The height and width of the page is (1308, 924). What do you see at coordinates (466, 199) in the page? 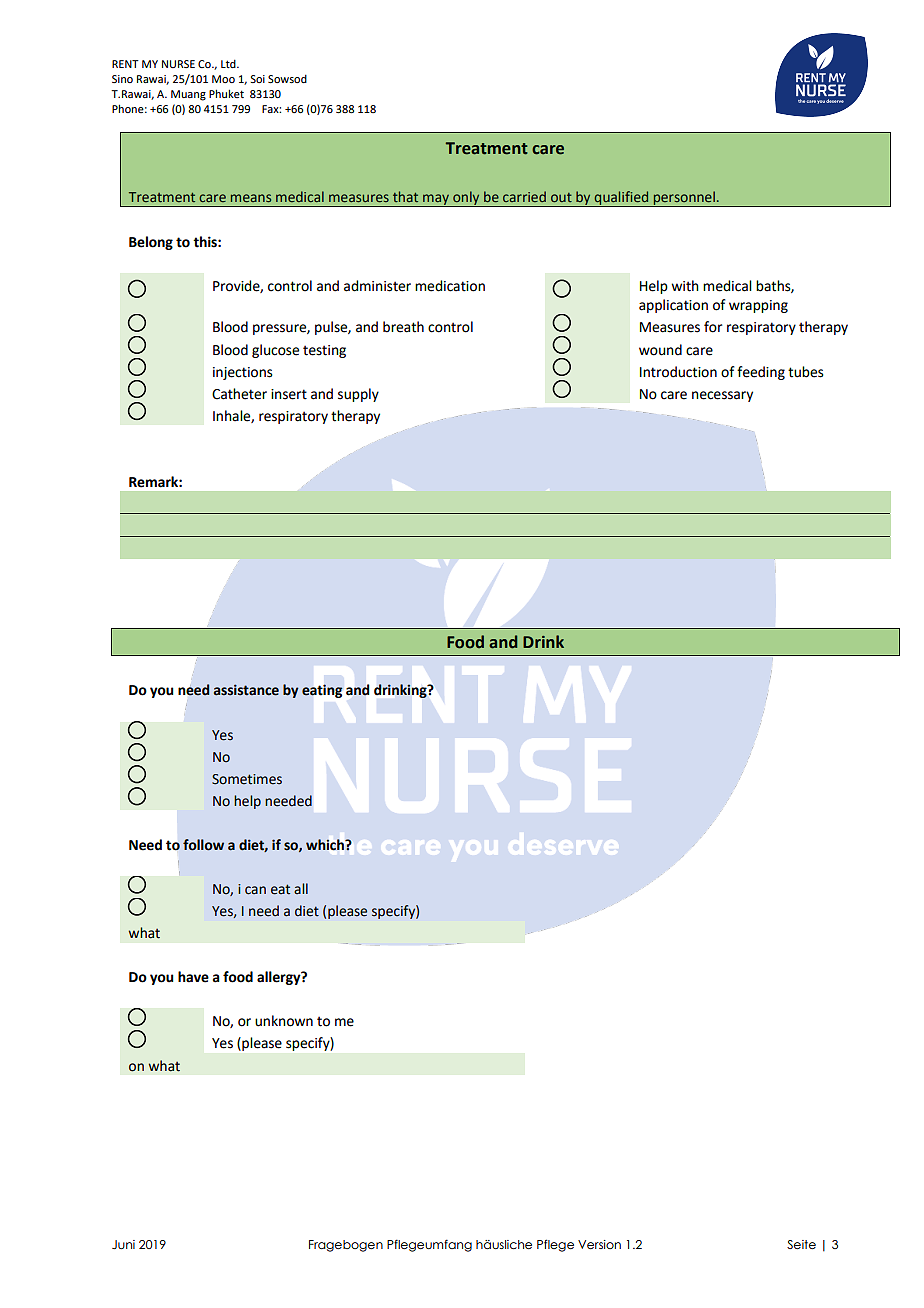
I see `only` at bounding box center [466, 199].
